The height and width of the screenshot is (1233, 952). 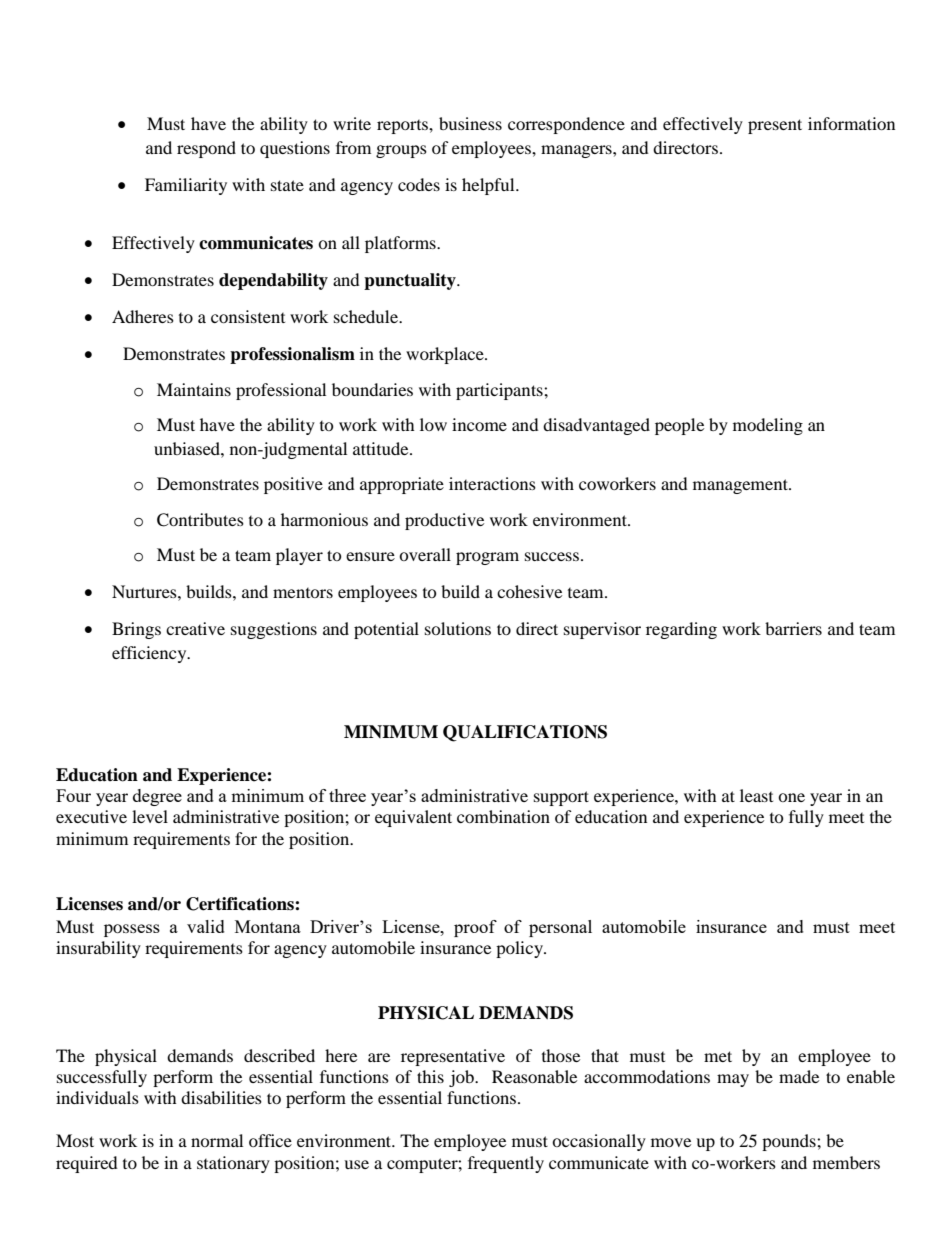 I want to click on frequently, so click(x=506, y=1164).
